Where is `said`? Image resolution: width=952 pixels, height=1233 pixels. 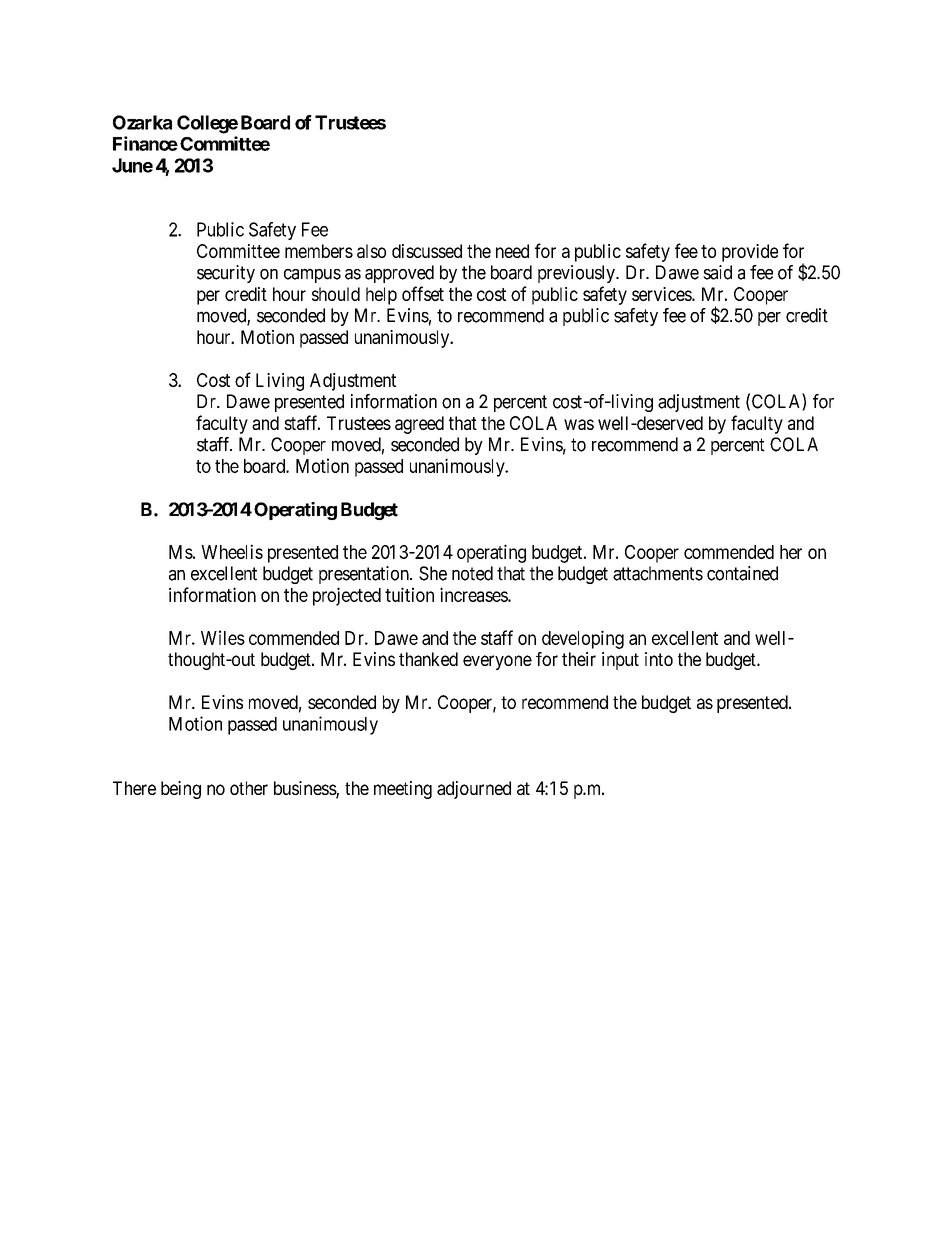
said is located at coordinates (717, 272).
